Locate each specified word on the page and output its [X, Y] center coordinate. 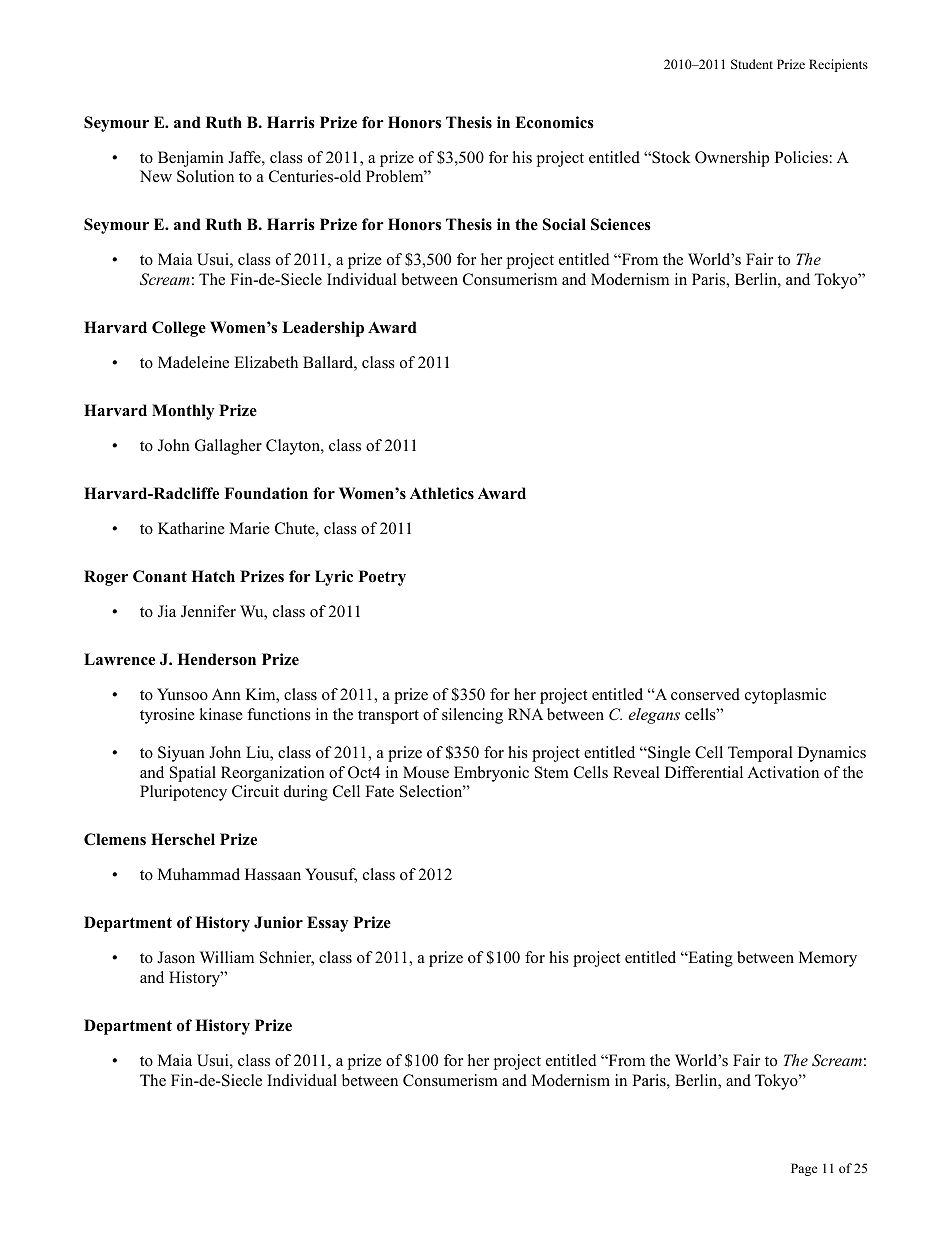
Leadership [323, 329]
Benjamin [191, 159]
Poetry [382, 578]
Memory [828, 959]
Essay [327, 924]
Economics [554, 122]
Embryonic [491, 774]
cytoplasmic [785, 696]
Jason [176, 957]
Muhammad [199, 874]
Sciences [621, 224]
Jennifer [208, 611]
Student [752, 64]
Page [804, 1169]
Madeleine [193, 362]
